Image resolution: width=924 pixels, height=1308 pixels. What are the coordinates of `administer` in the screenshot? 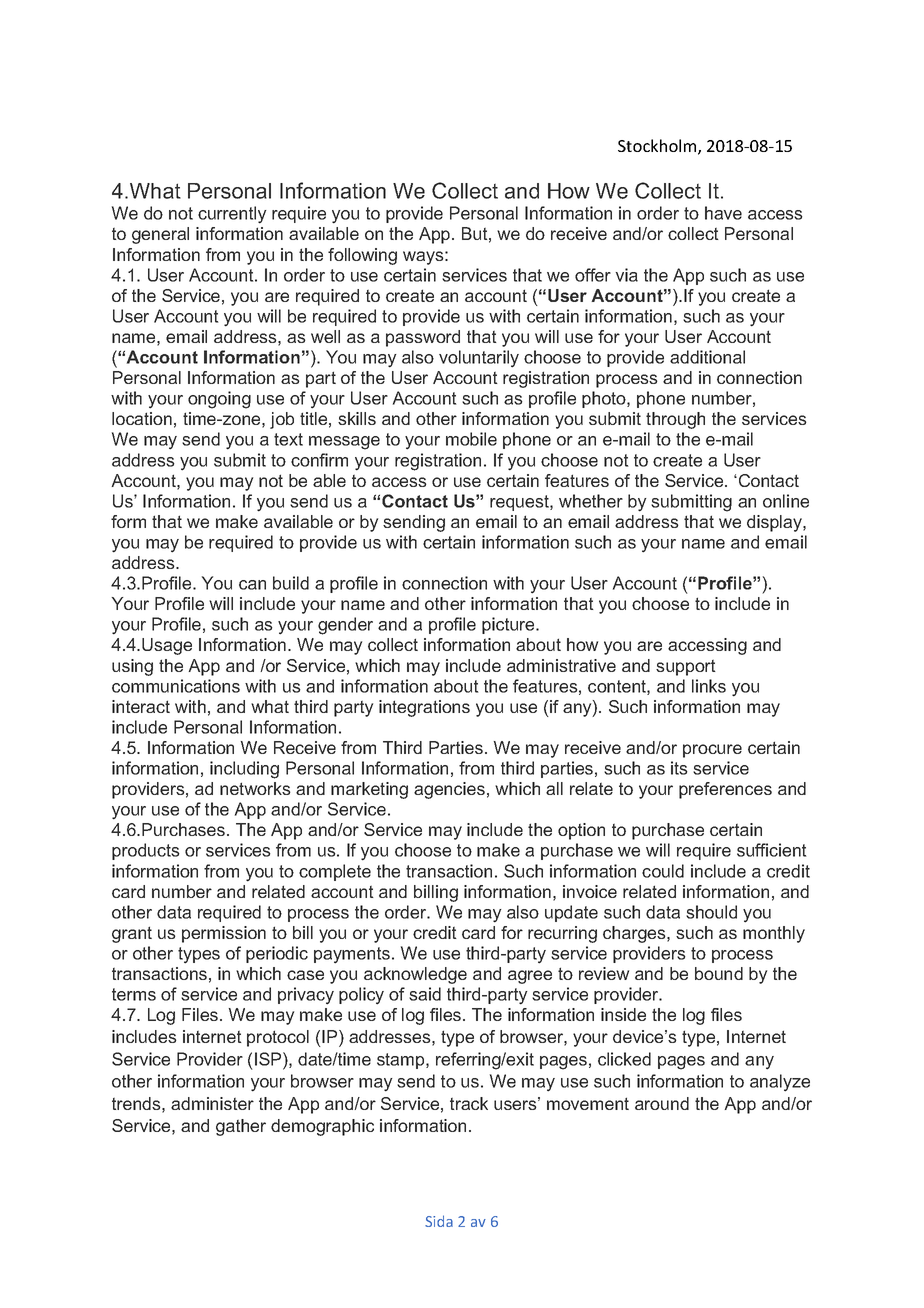 It's located at (212, 1103).
